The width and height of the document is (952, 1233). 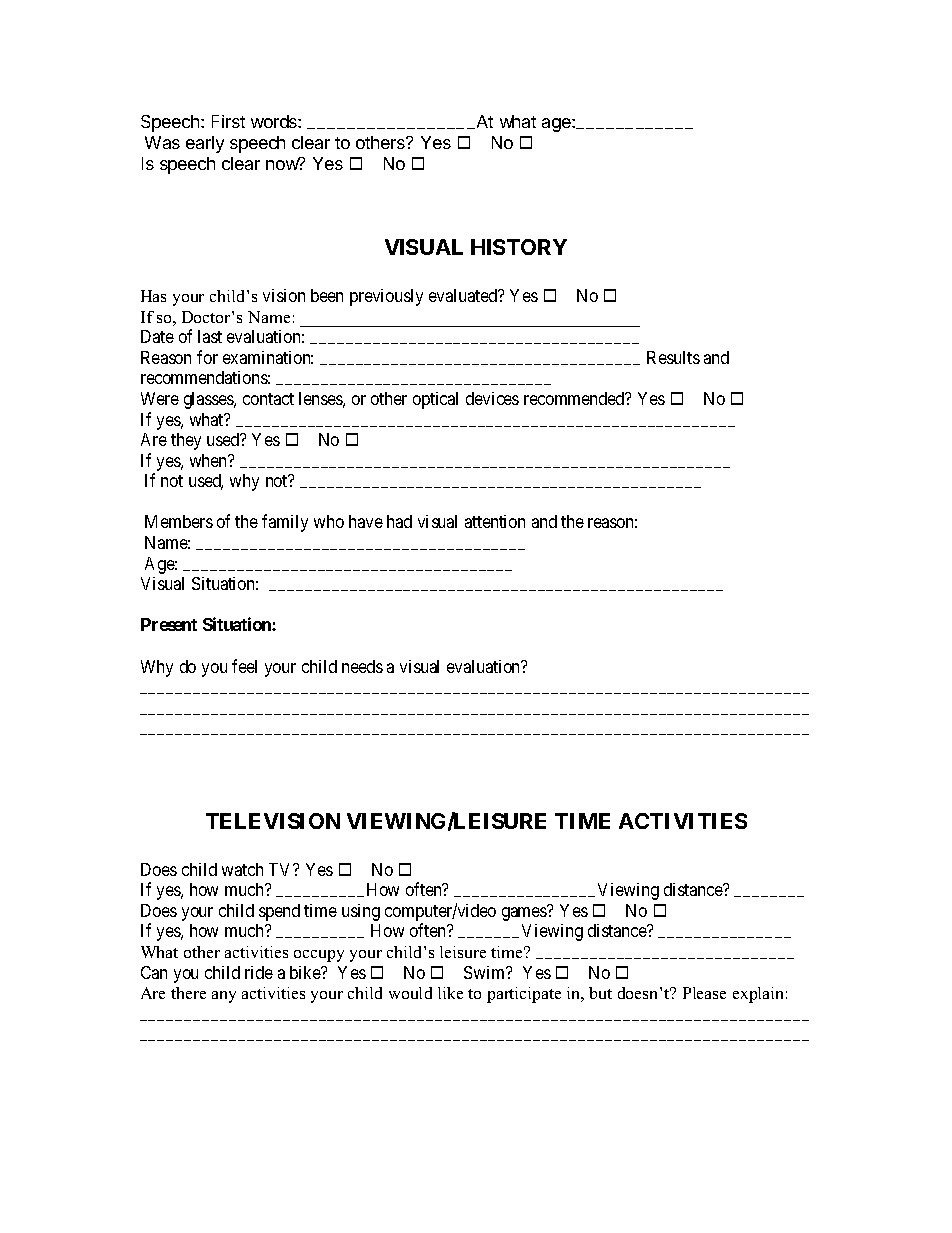 What do you see at coordinates (435, 400) in the document?
I see `optical` at bounding box center [435, 400].
